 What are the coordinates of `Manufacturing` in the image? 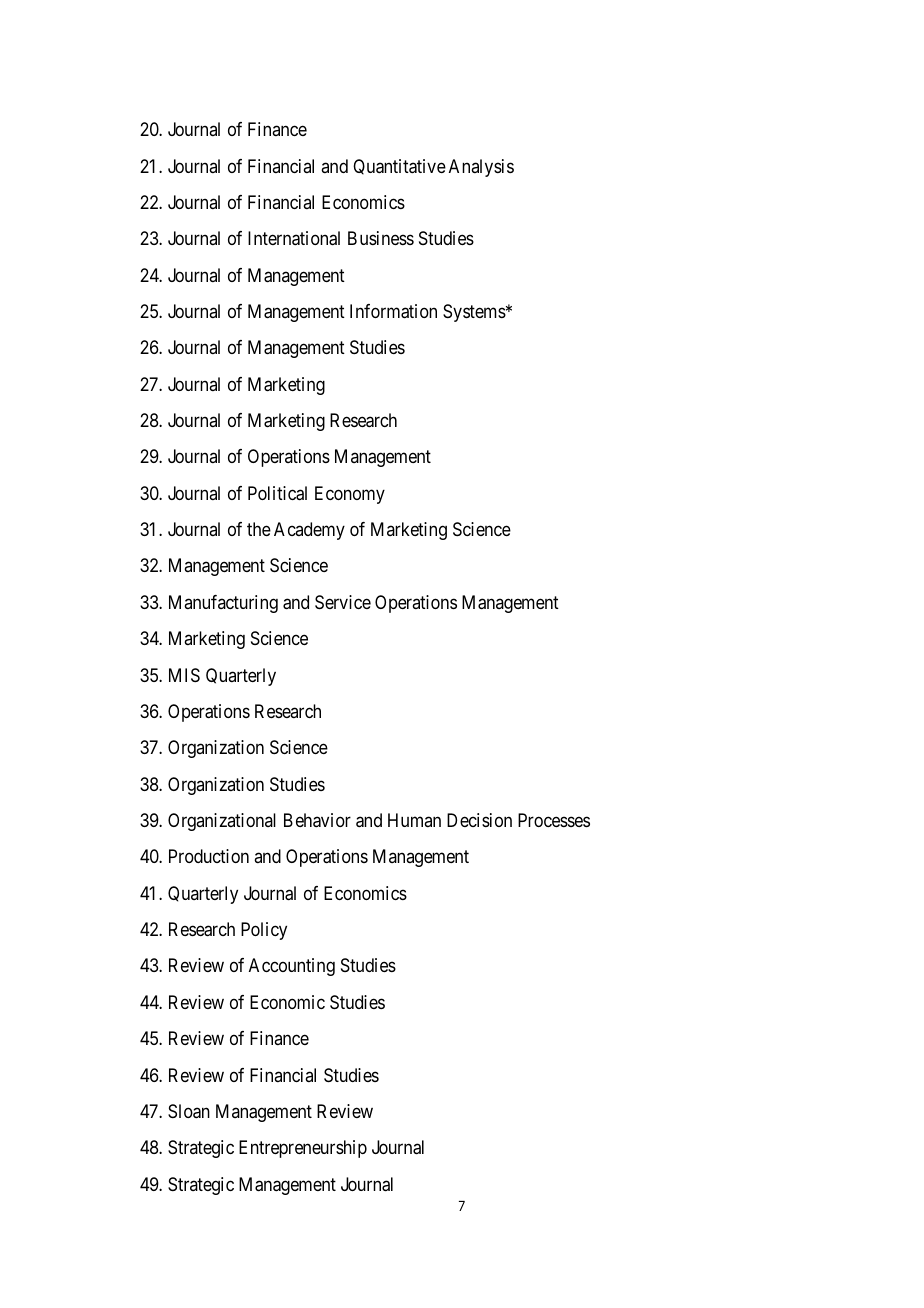 It's located at (223, 604).
